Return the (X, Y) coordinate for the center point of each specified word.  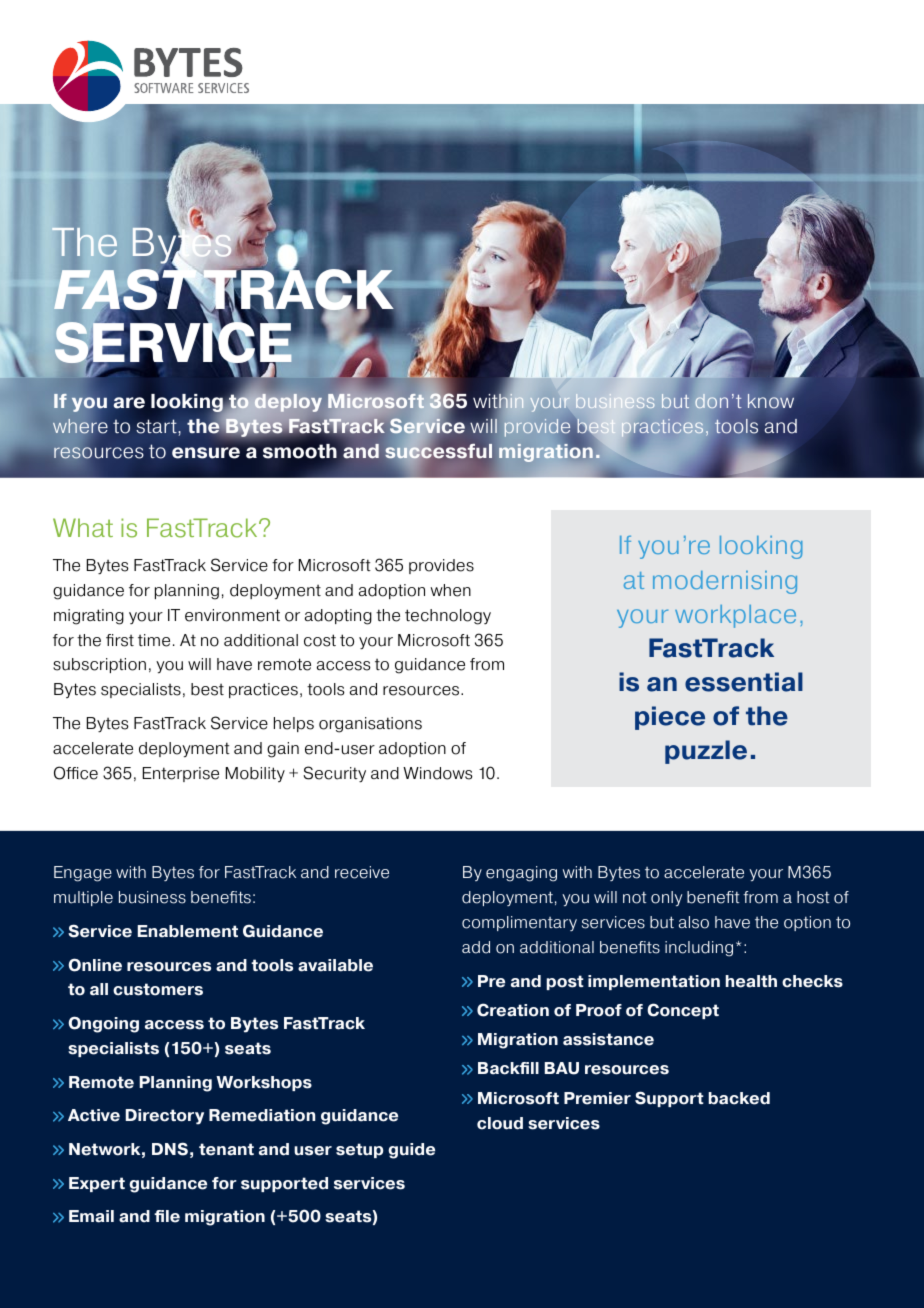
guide (411, 1151)
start (157, 426)
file (167, 1216)
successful (438, 452)
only (666, 898)
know (771, 401)
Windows (438, 773)
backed (739, 1098)
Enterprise (181, 774)
